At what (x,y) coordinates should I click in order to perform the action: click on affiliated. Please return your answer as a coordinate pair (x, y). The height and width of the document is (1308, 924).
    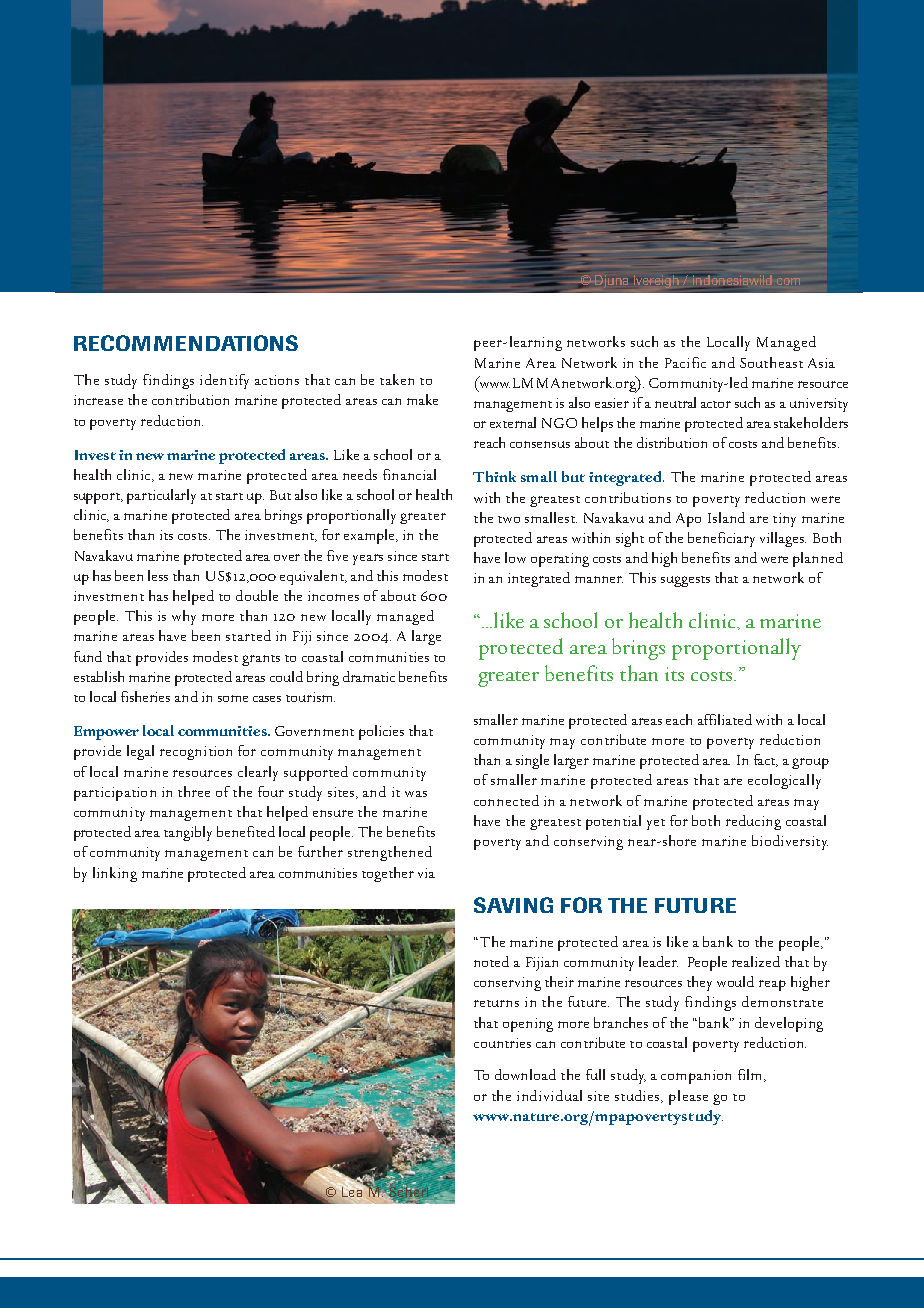
    Looking at the image, I should click on (725, 719).
